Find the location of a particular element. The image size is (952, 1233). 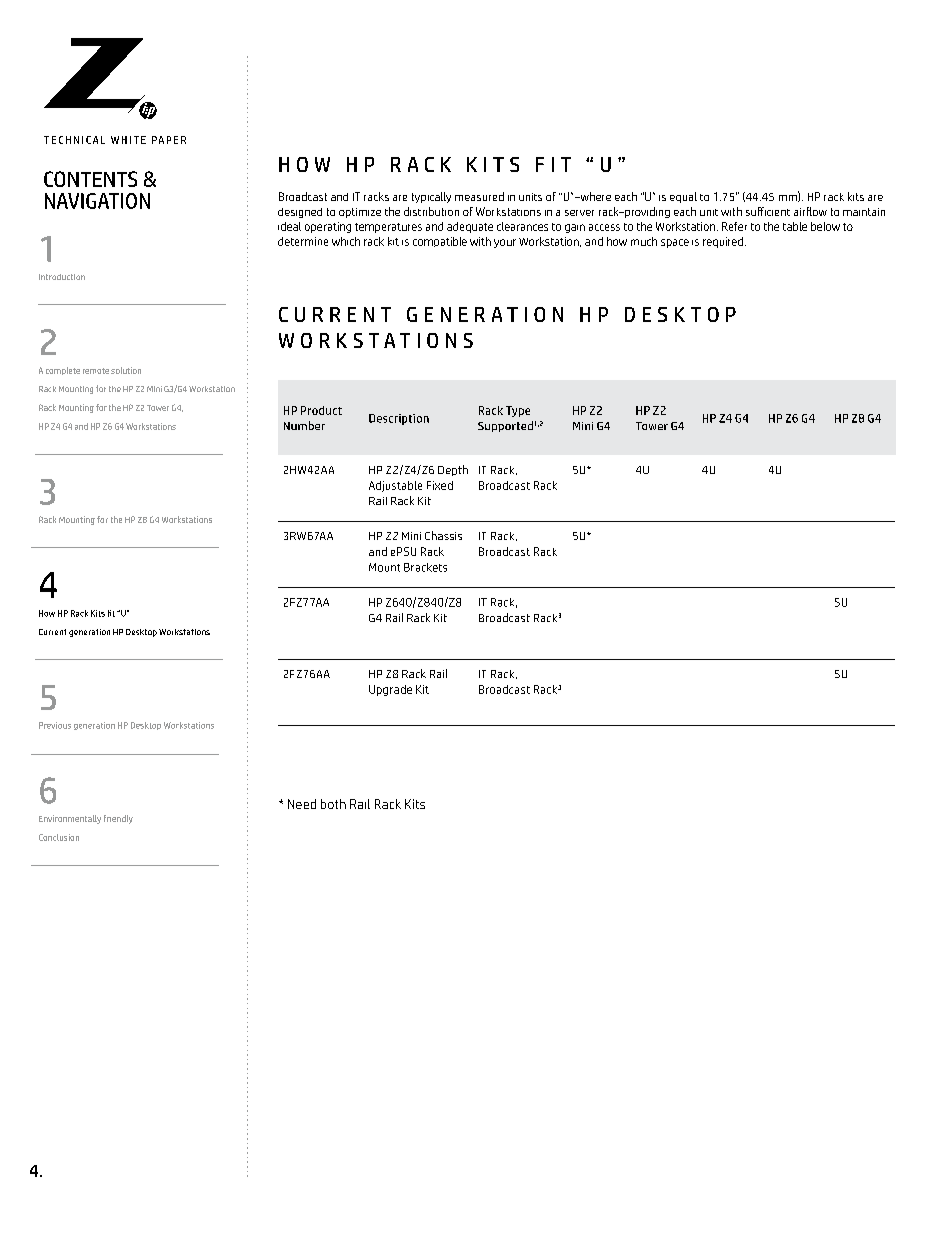

sufficient is located at coordinates (768, 211).
